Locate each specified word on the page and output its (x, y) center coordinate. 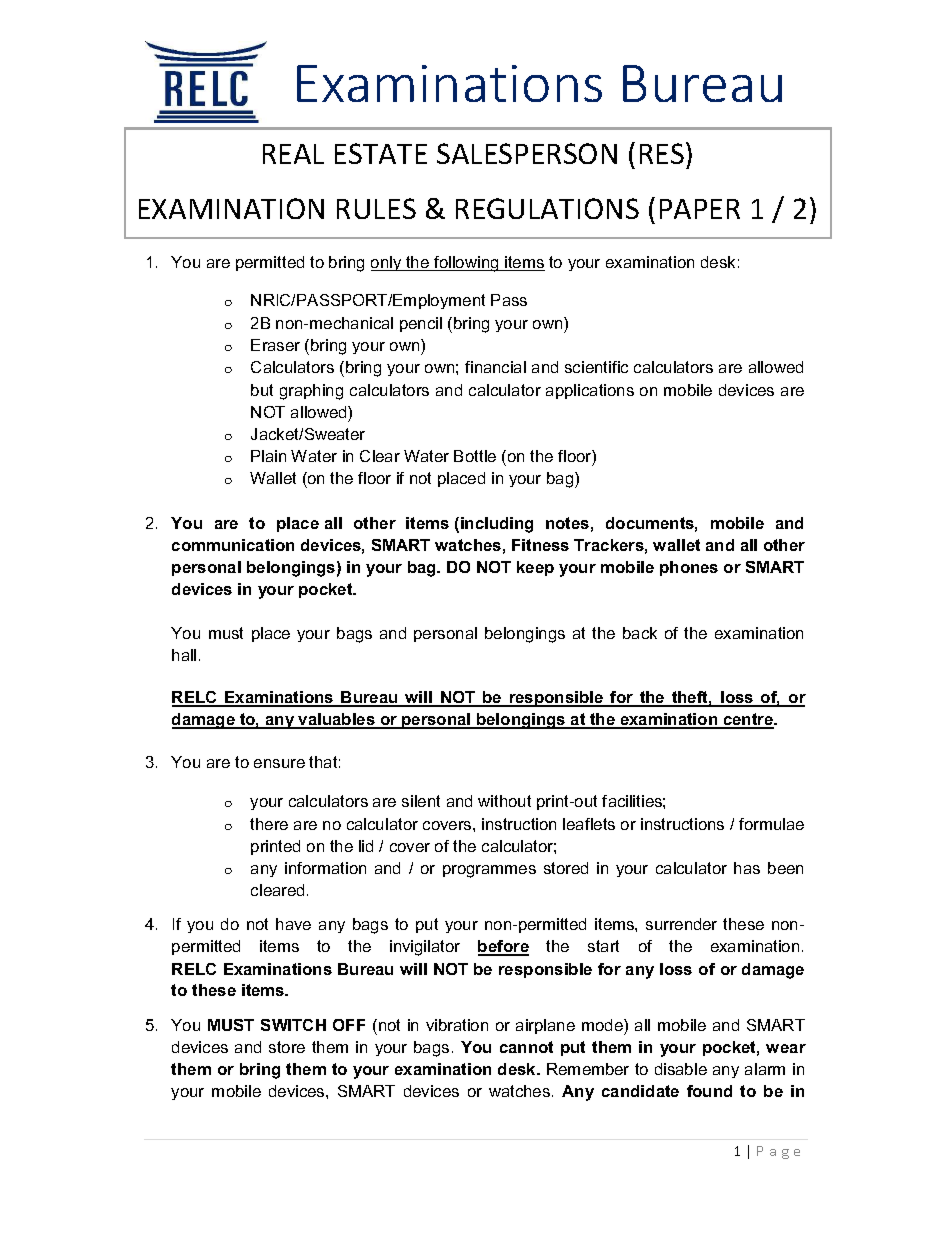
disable (681, 1069)
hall (184, 655)
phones (689, 568)
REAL (293, 154)
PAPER (700, 209)
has (747, 868)
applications (590, 391)
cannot (526, 1047)
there (269, 824)
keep (535, 568)
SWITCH (293, 1025)
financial (495, 367)
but (262, 390)
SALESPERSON (527, 153)
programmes (489, 871)
